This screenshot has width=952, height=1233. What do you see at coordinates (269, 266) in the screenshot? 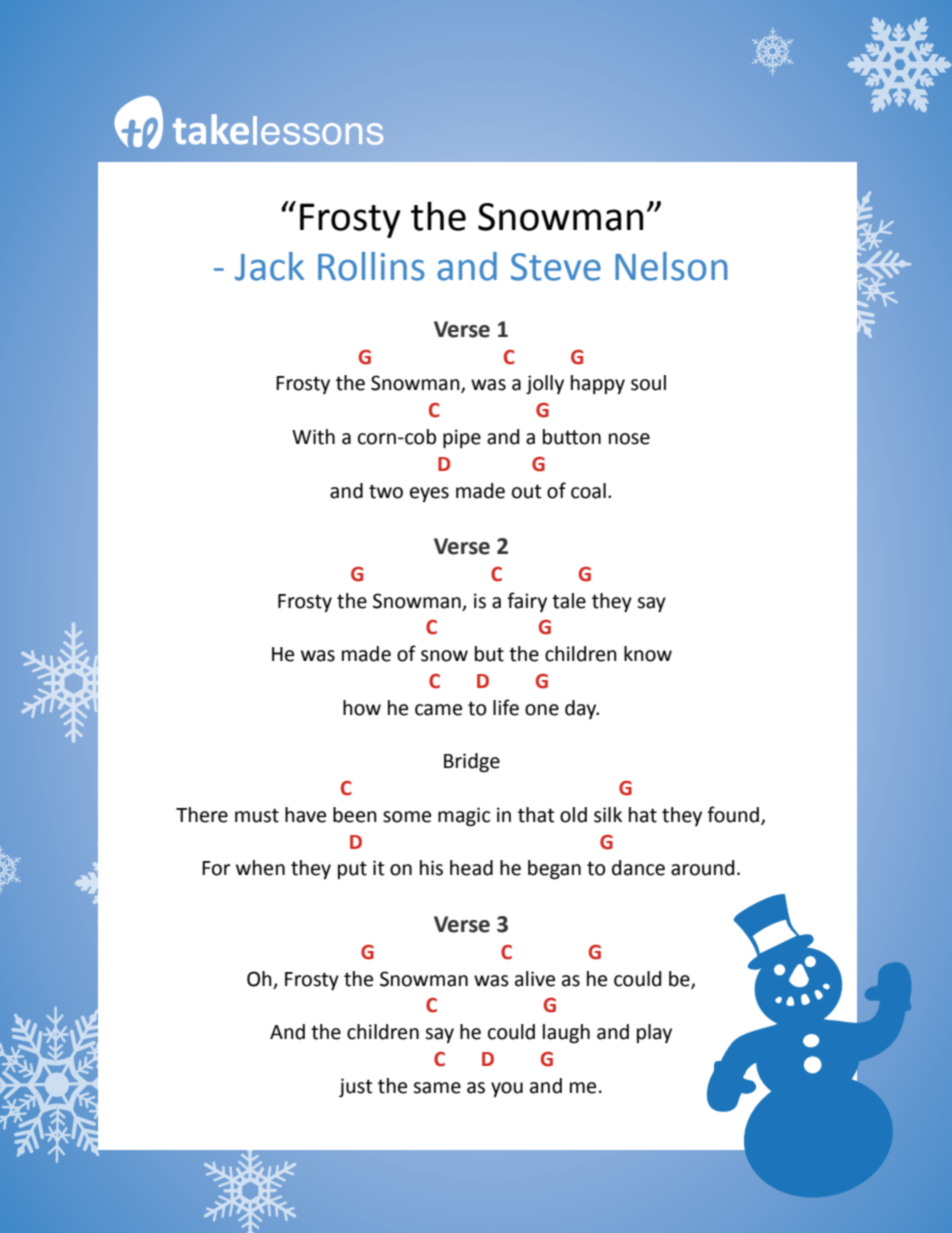
I see `Jack` at bounding box center [269, 266].
